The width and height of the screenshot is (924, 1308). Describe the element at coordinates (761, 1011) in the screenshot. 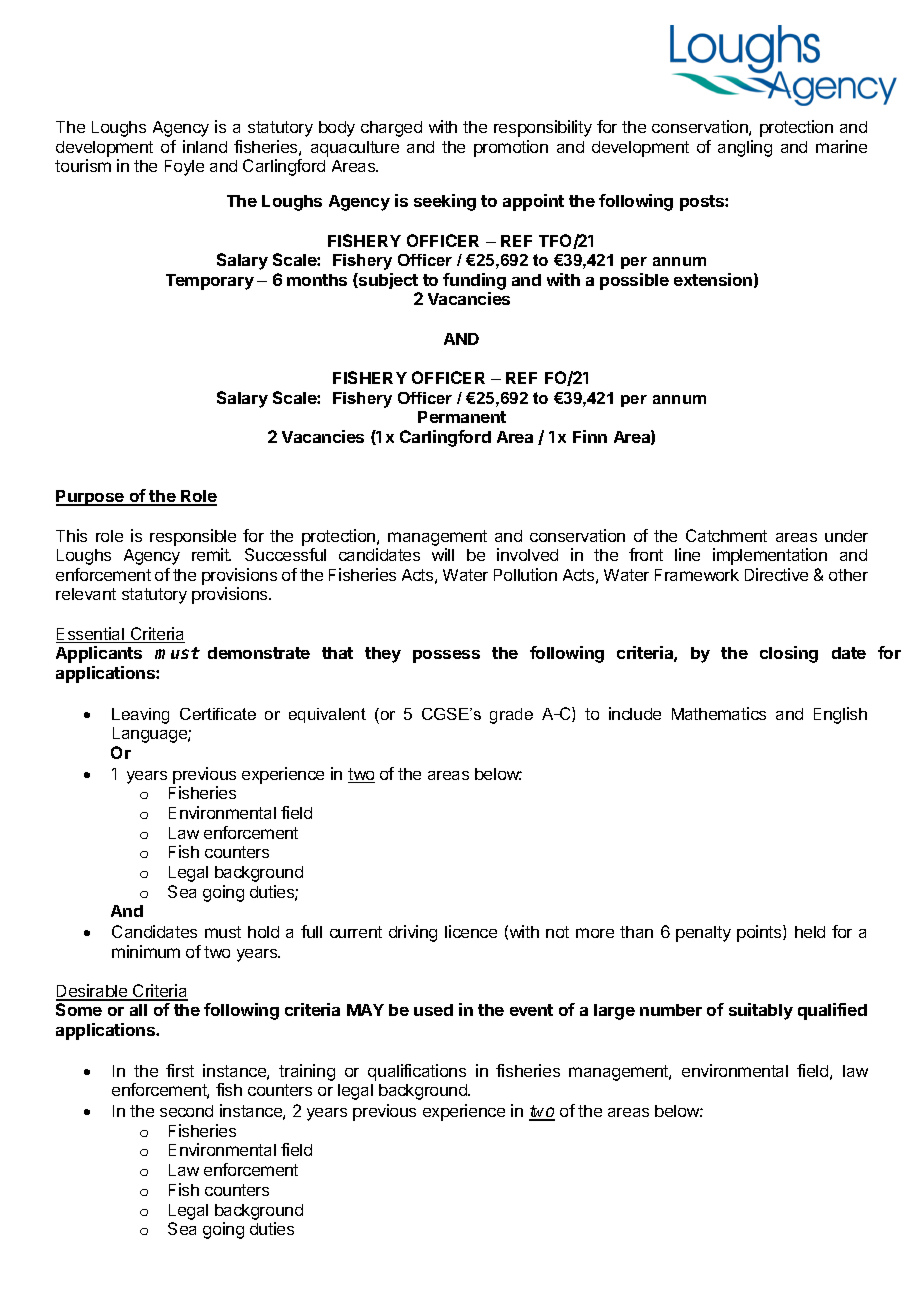

I see `suitably` at that location.
